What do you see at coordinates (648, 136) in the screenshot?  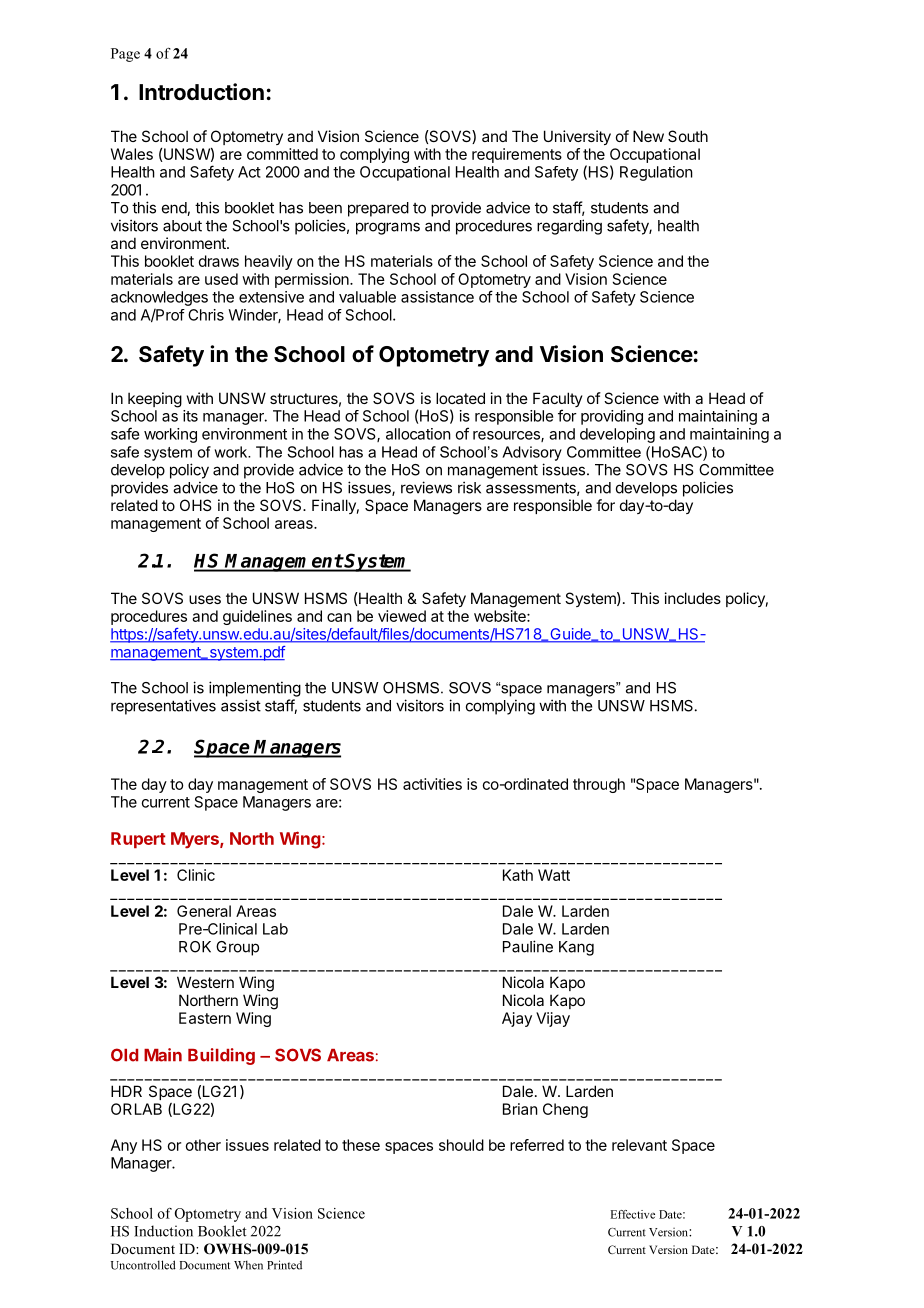 I see `New` at bounding box center [648, 136].
